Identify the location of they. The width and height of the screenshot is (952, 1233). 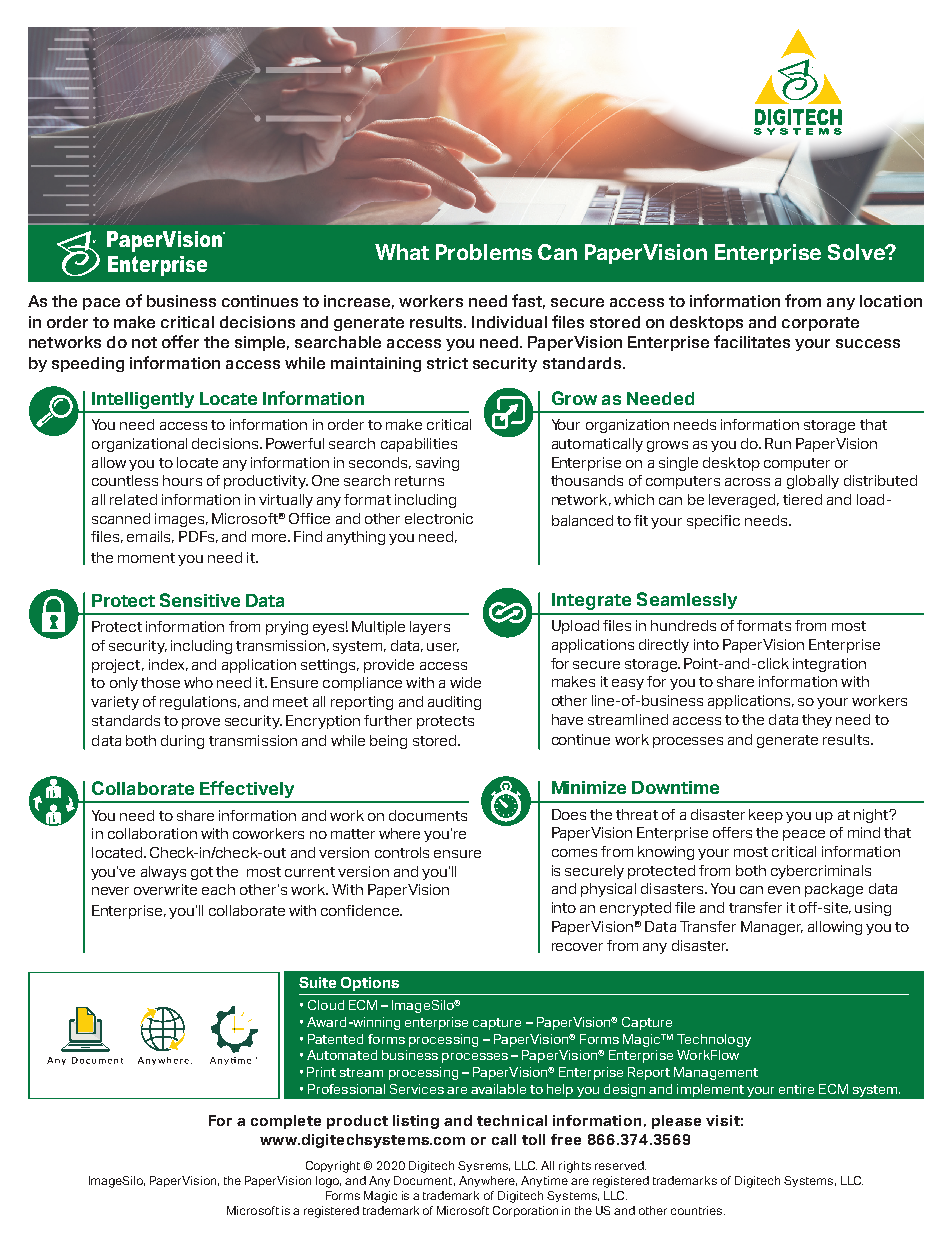
(817, 721).
